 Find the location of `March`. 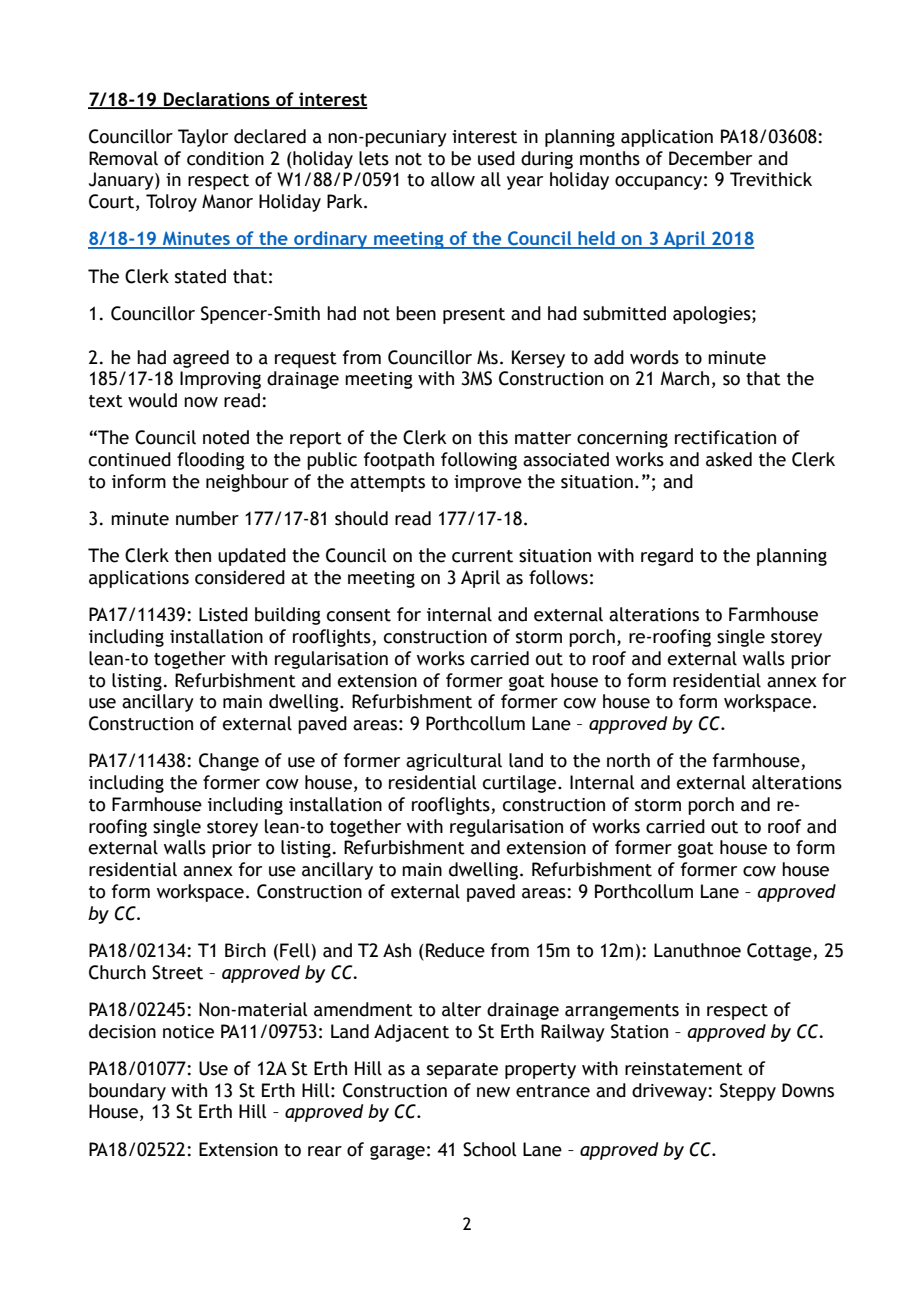

March is located at coordinates (685, 378).
